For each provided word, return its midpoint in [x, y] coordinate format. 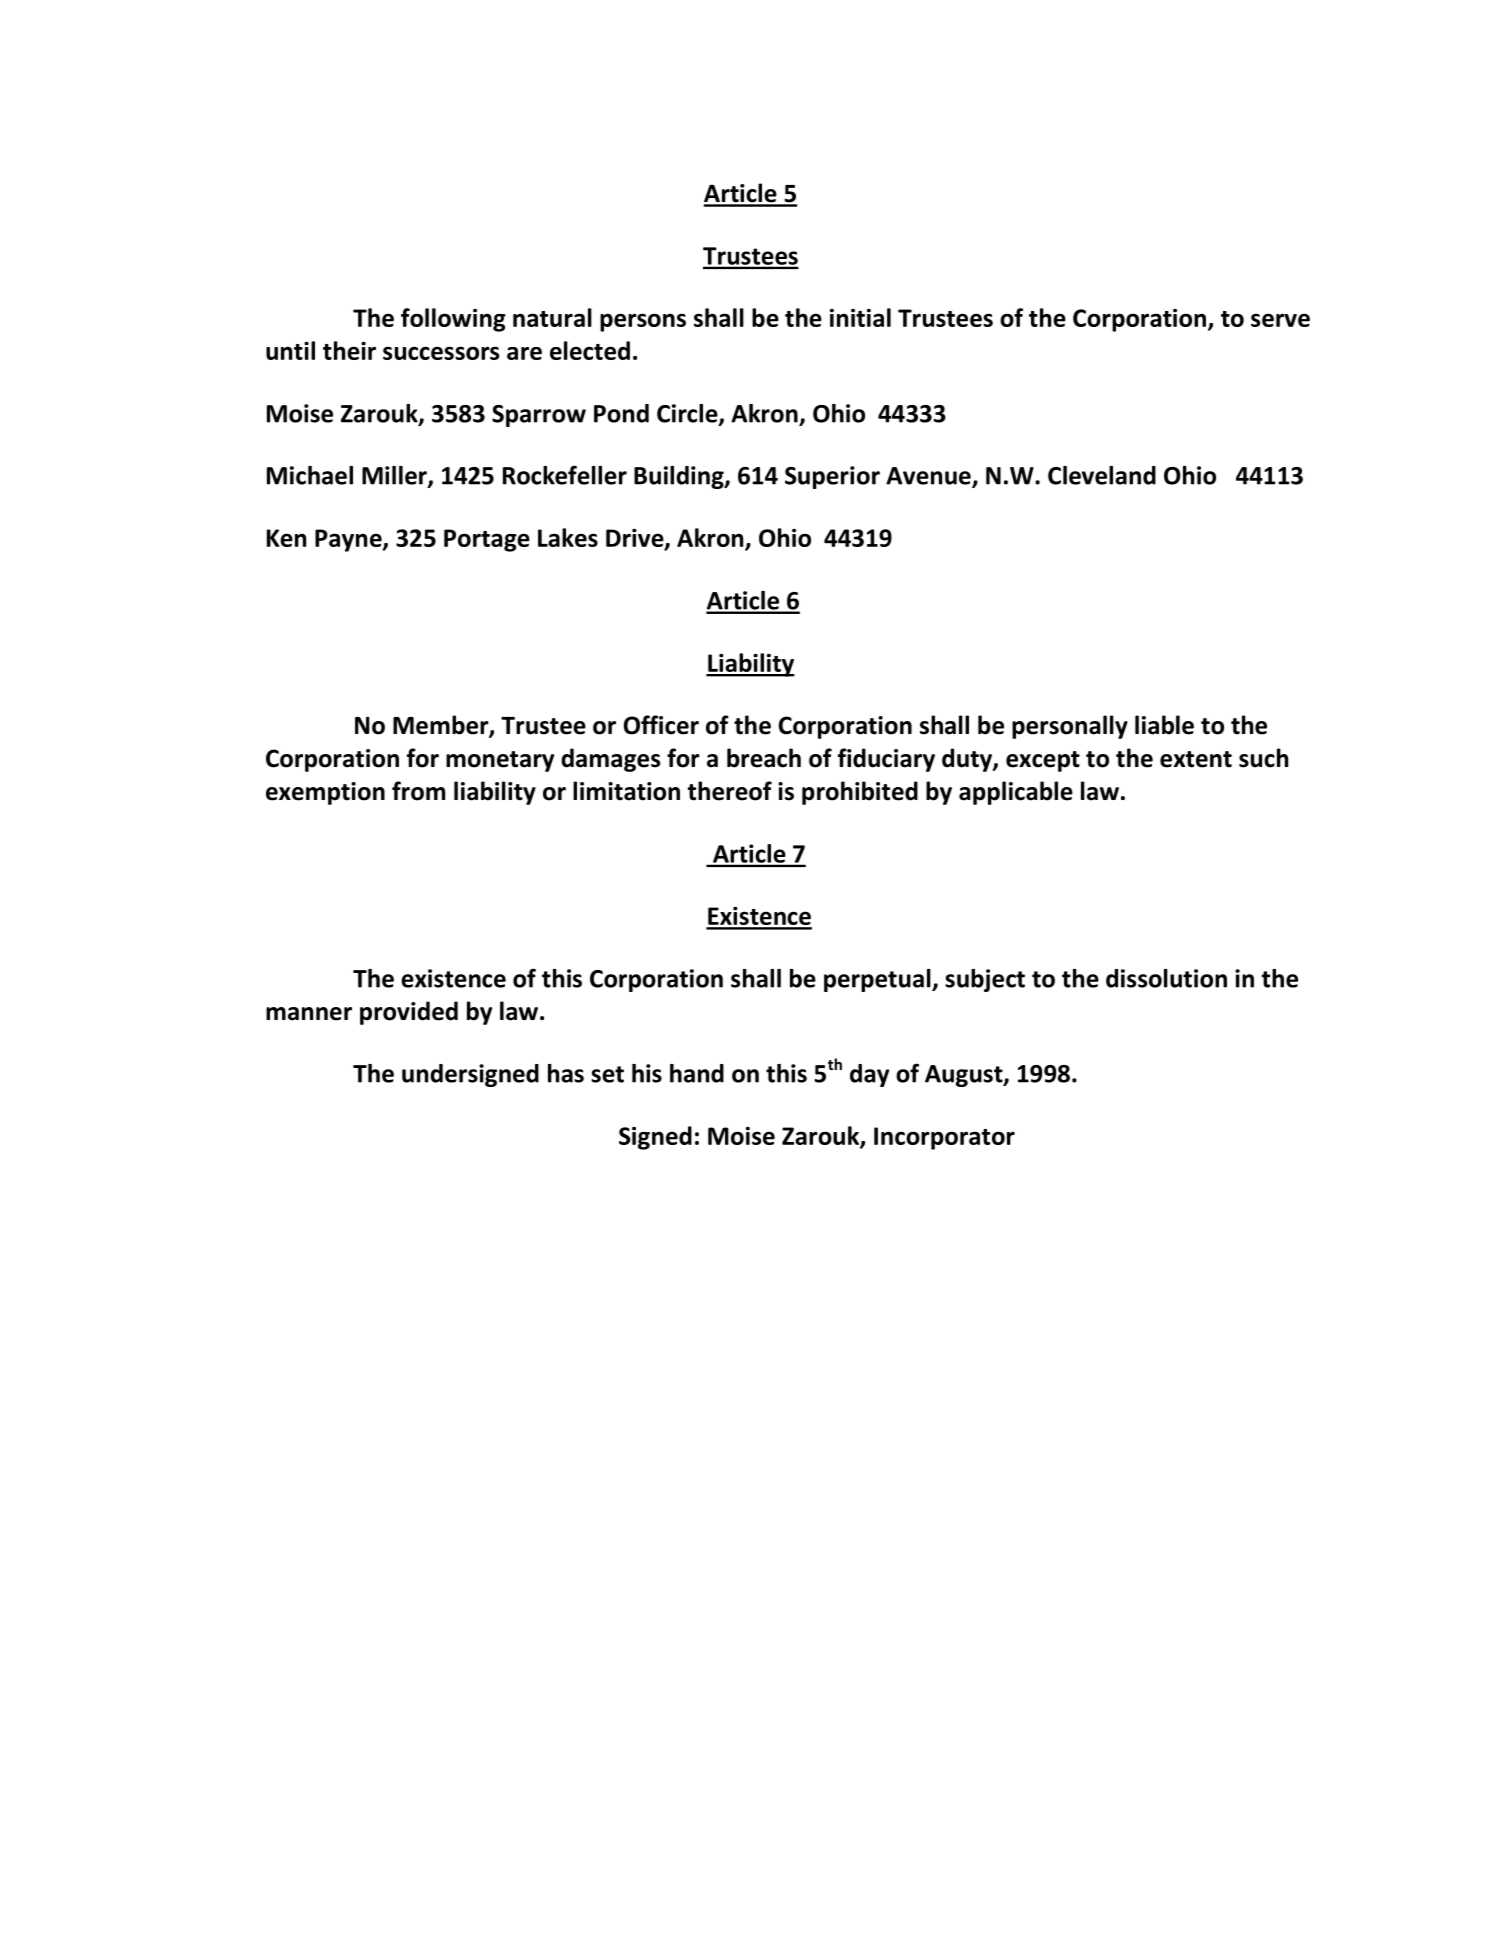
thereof [730, 791]
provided [409, 1013]
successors [441, 353]
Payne [349, 540]
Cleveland [1102, 475]
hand [697, 1073]
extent [1196, 759]
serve [1280, 320]
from [418, 791]
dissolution [1166, 978]
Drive [636, 539]
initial [860, 317]
